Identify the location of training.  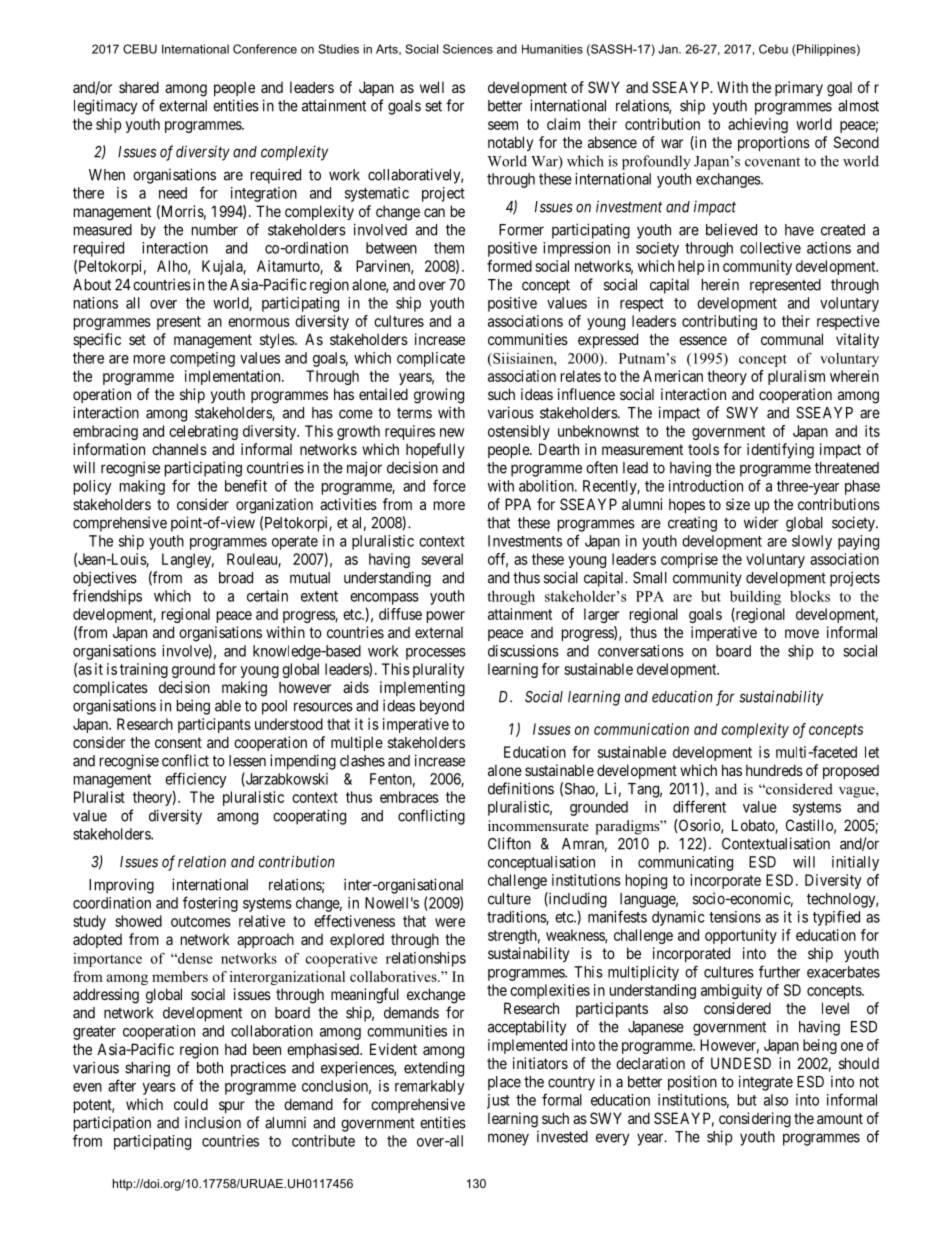
(144, 670).
